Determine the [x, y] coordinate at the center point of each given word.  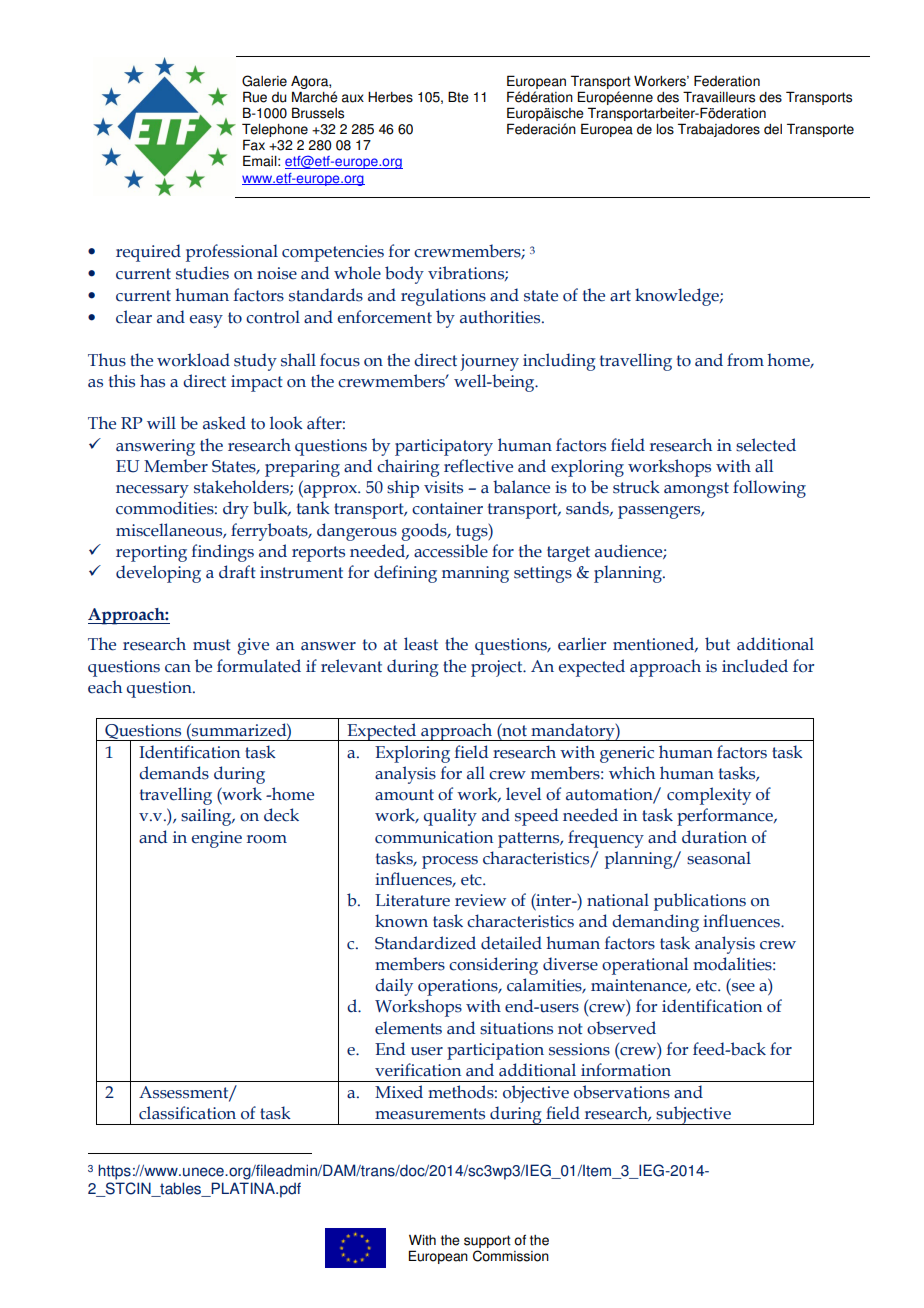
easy [206, 321]
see [743, 987]
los [665, 129]
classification [187, 1113]
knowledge [678, 297]
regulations [443, 297]
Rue [255, 97]
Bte [458, 97]
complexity [709, 796]
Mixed [399, 1092]
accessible [451, 551]
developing [158, 574]
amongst [696, 490]
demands [174, 773]
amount [404, 795]
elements [408, 1028]
